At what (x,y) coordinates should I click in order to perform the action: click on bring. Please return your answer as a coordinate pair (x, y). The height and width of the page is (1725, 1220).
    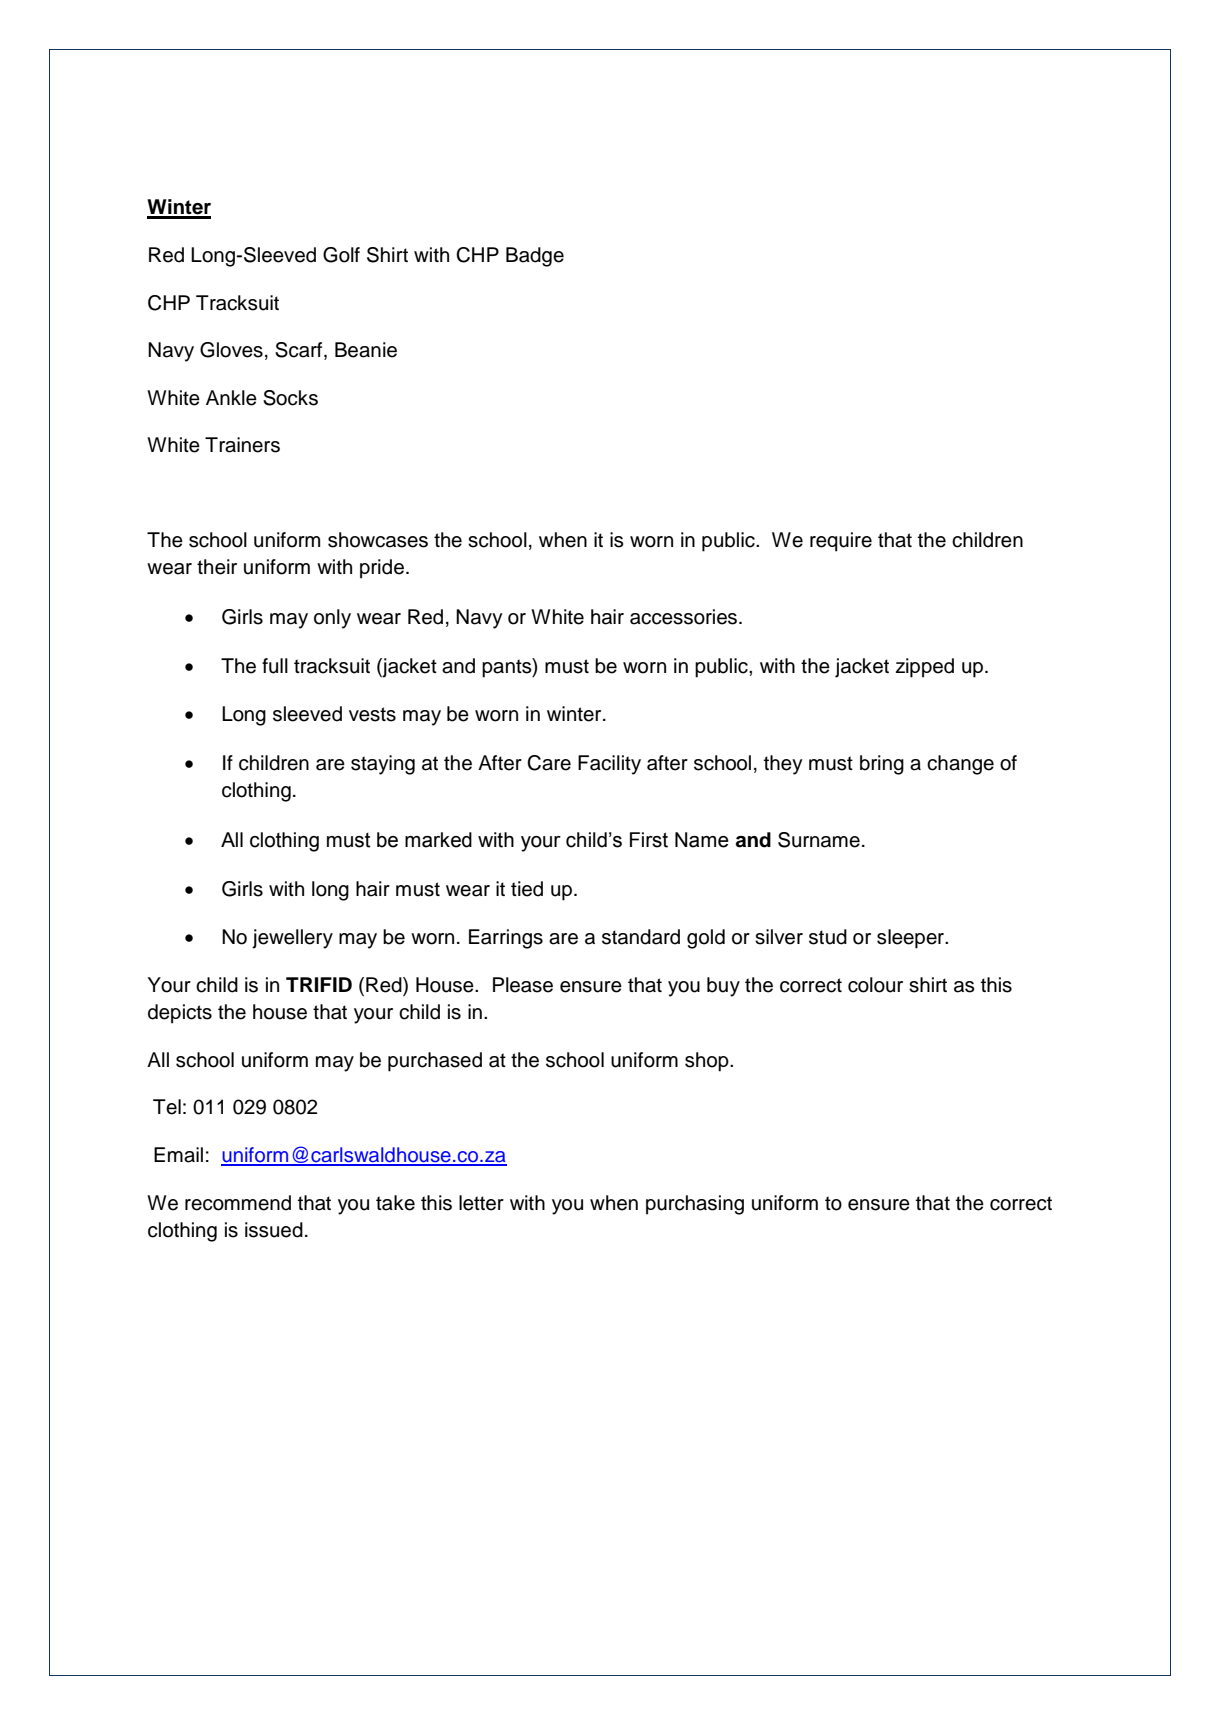
    Looking at the image, I should click on (882, 765).
